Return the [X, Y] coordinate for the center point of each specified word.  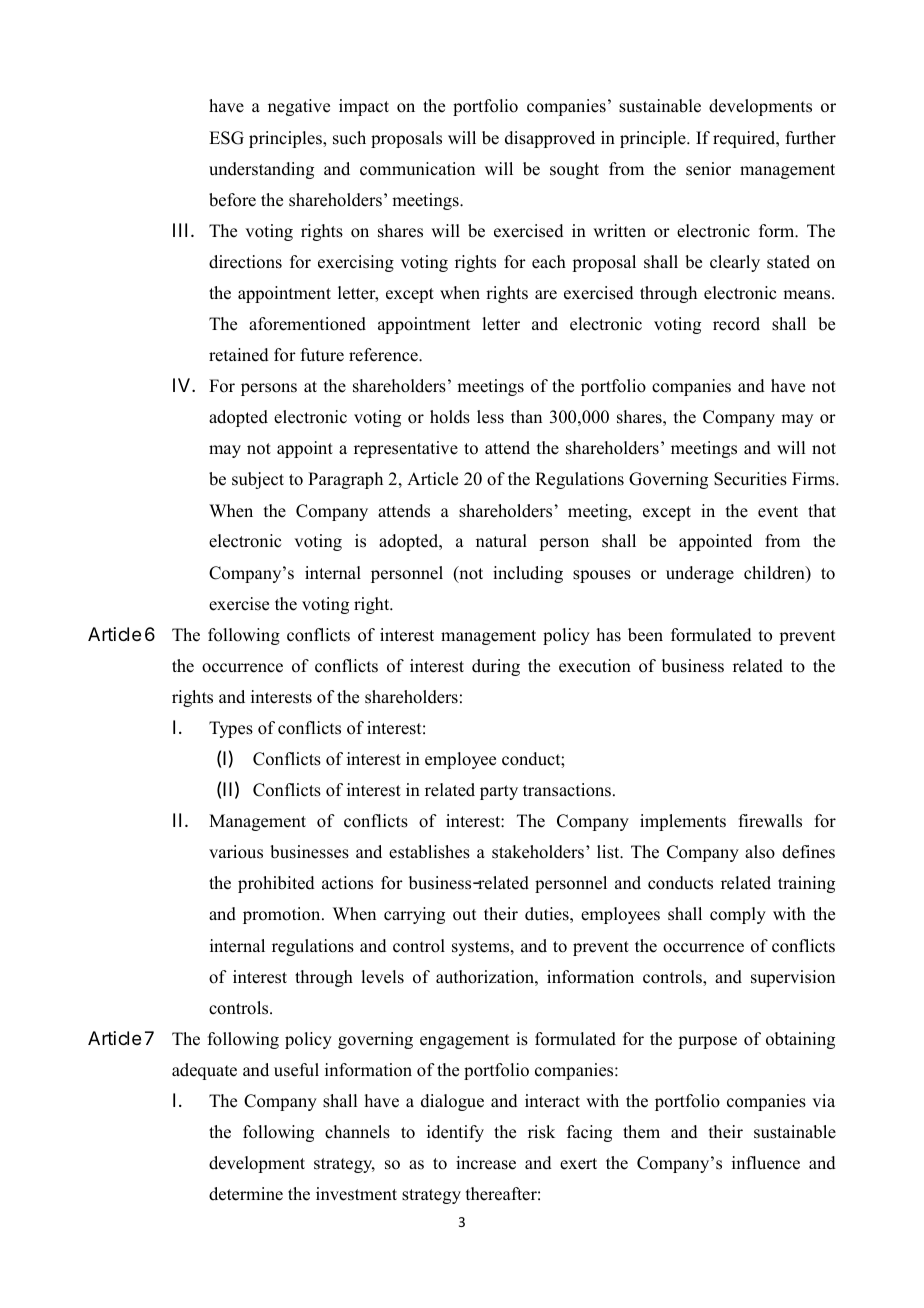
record [736, 324]
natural [501, 541]
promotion [283, 915]
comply [738, 915]
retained [239, 355]
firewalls [770, 821]
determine [246, 1194]
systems [482, 948]
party [499, 792]
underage [700, 574]
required [745, 139]
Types [231, 729]
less [490, 417]
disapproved [550, 139]
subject [258, 480]
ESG [226, 138]
